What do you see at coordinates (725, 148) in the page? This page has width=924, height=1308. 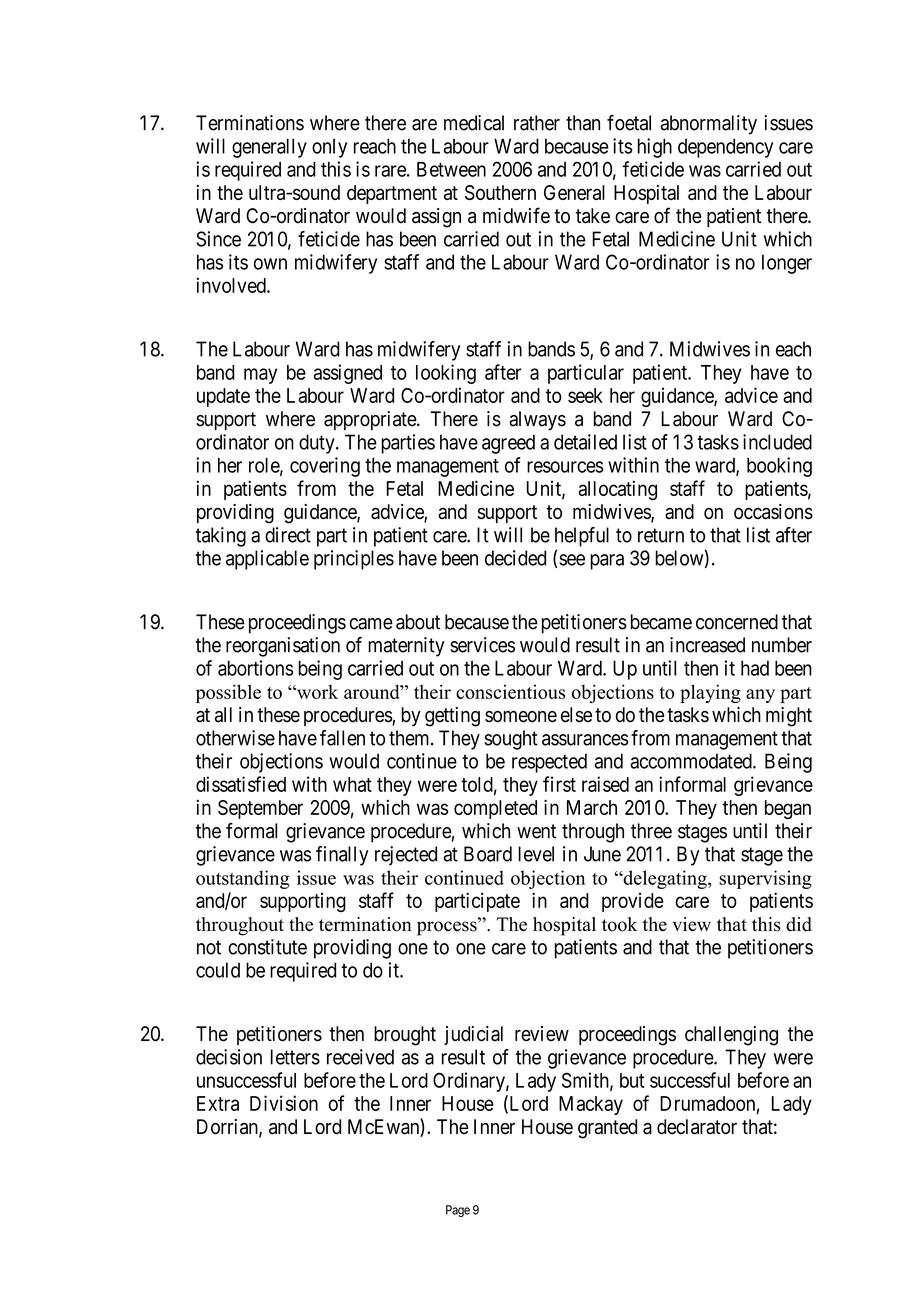 I see `dependency` at bounding box center [725, 148].
